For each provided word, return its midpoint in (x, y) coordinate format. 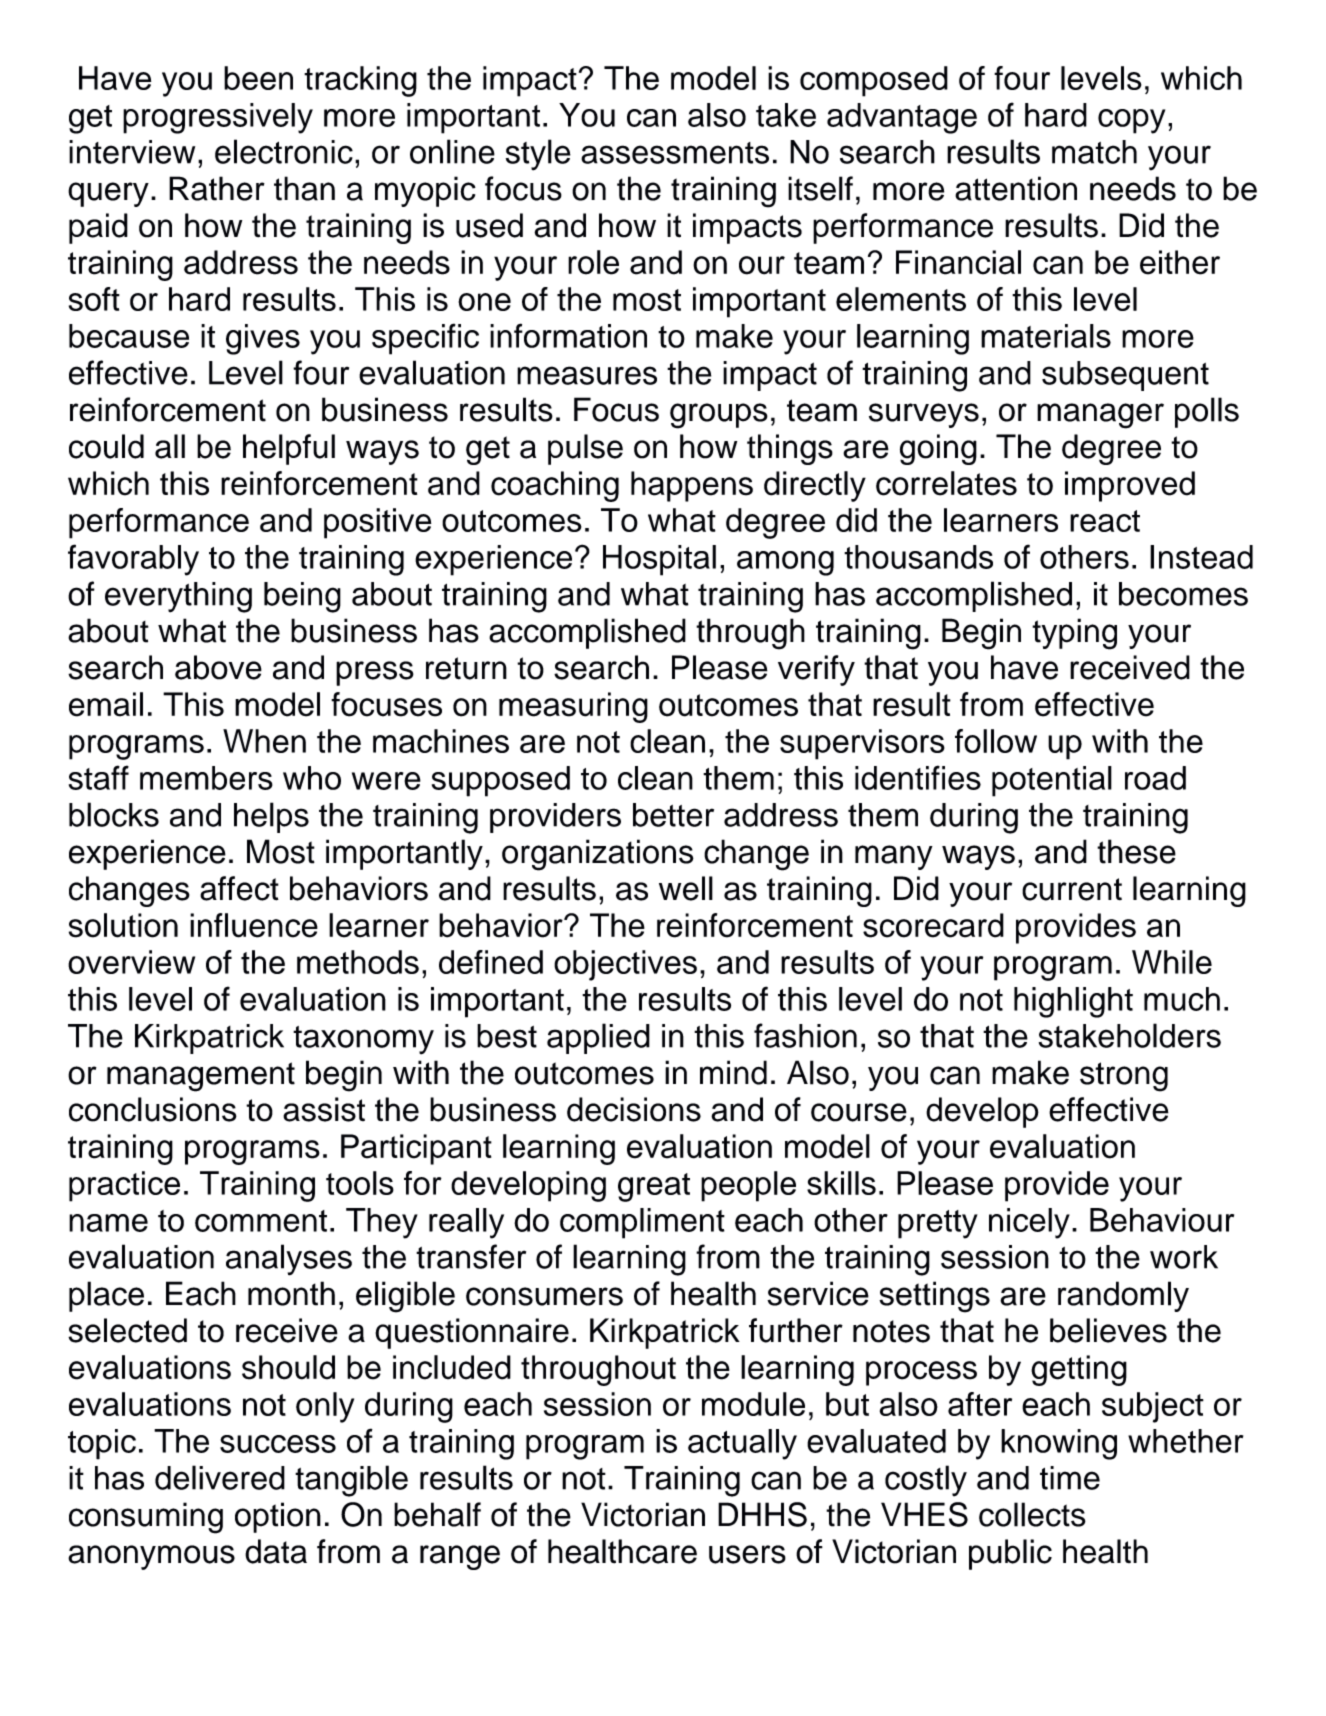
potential (1052, 781)
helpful (289, 449)
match (1094, 152)
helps (271, 817)
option (278, 1517)
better (673, 815)
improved (1130, 486)
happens (692, 486)
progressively (218, 118)
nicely (1029, 1223)
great (654, 1187)
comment (261, 1221)
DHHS (762, 1514)
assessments (675, 153)
